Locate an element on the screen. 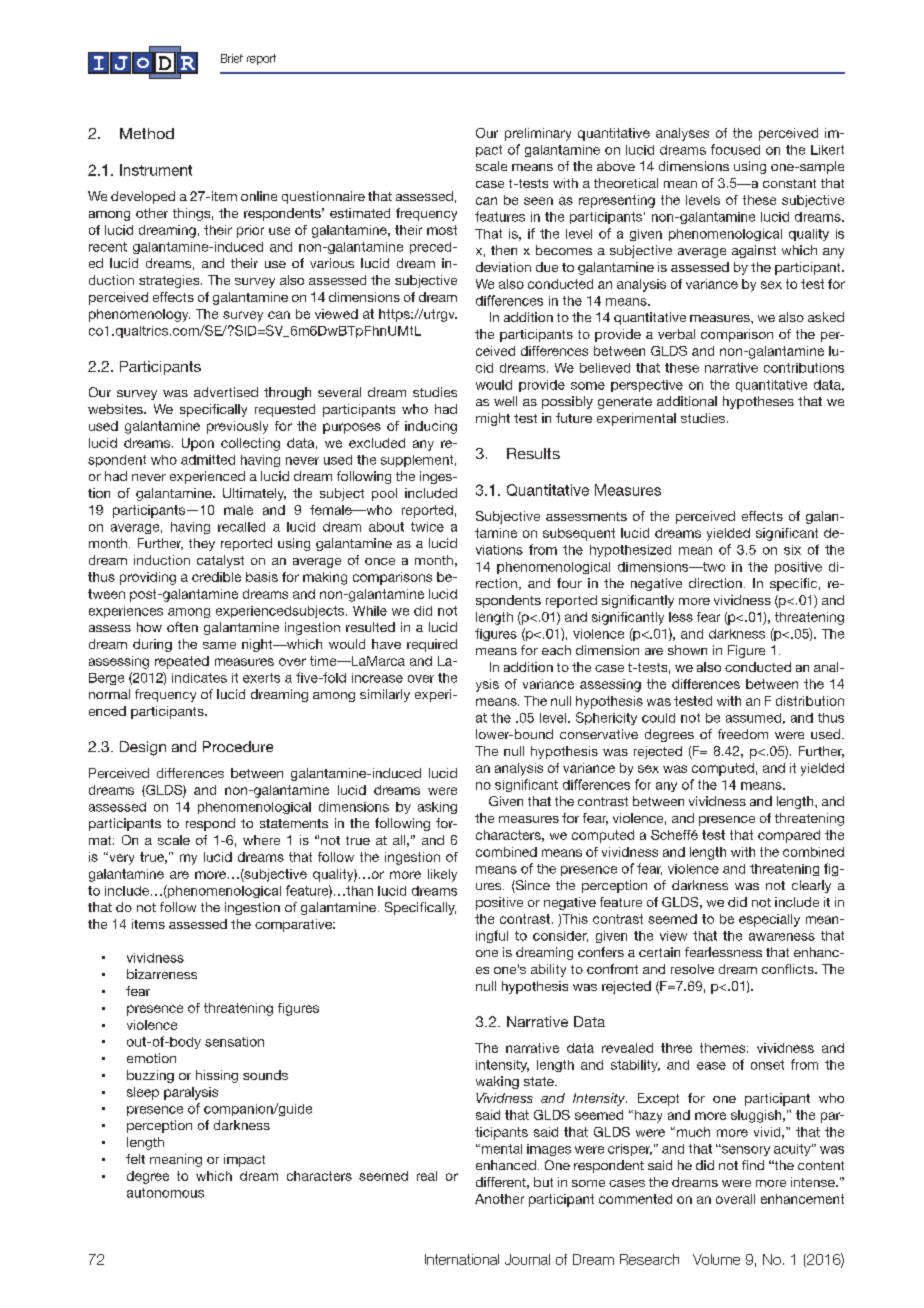  autonomous is located at coordinates (165, 1193).
